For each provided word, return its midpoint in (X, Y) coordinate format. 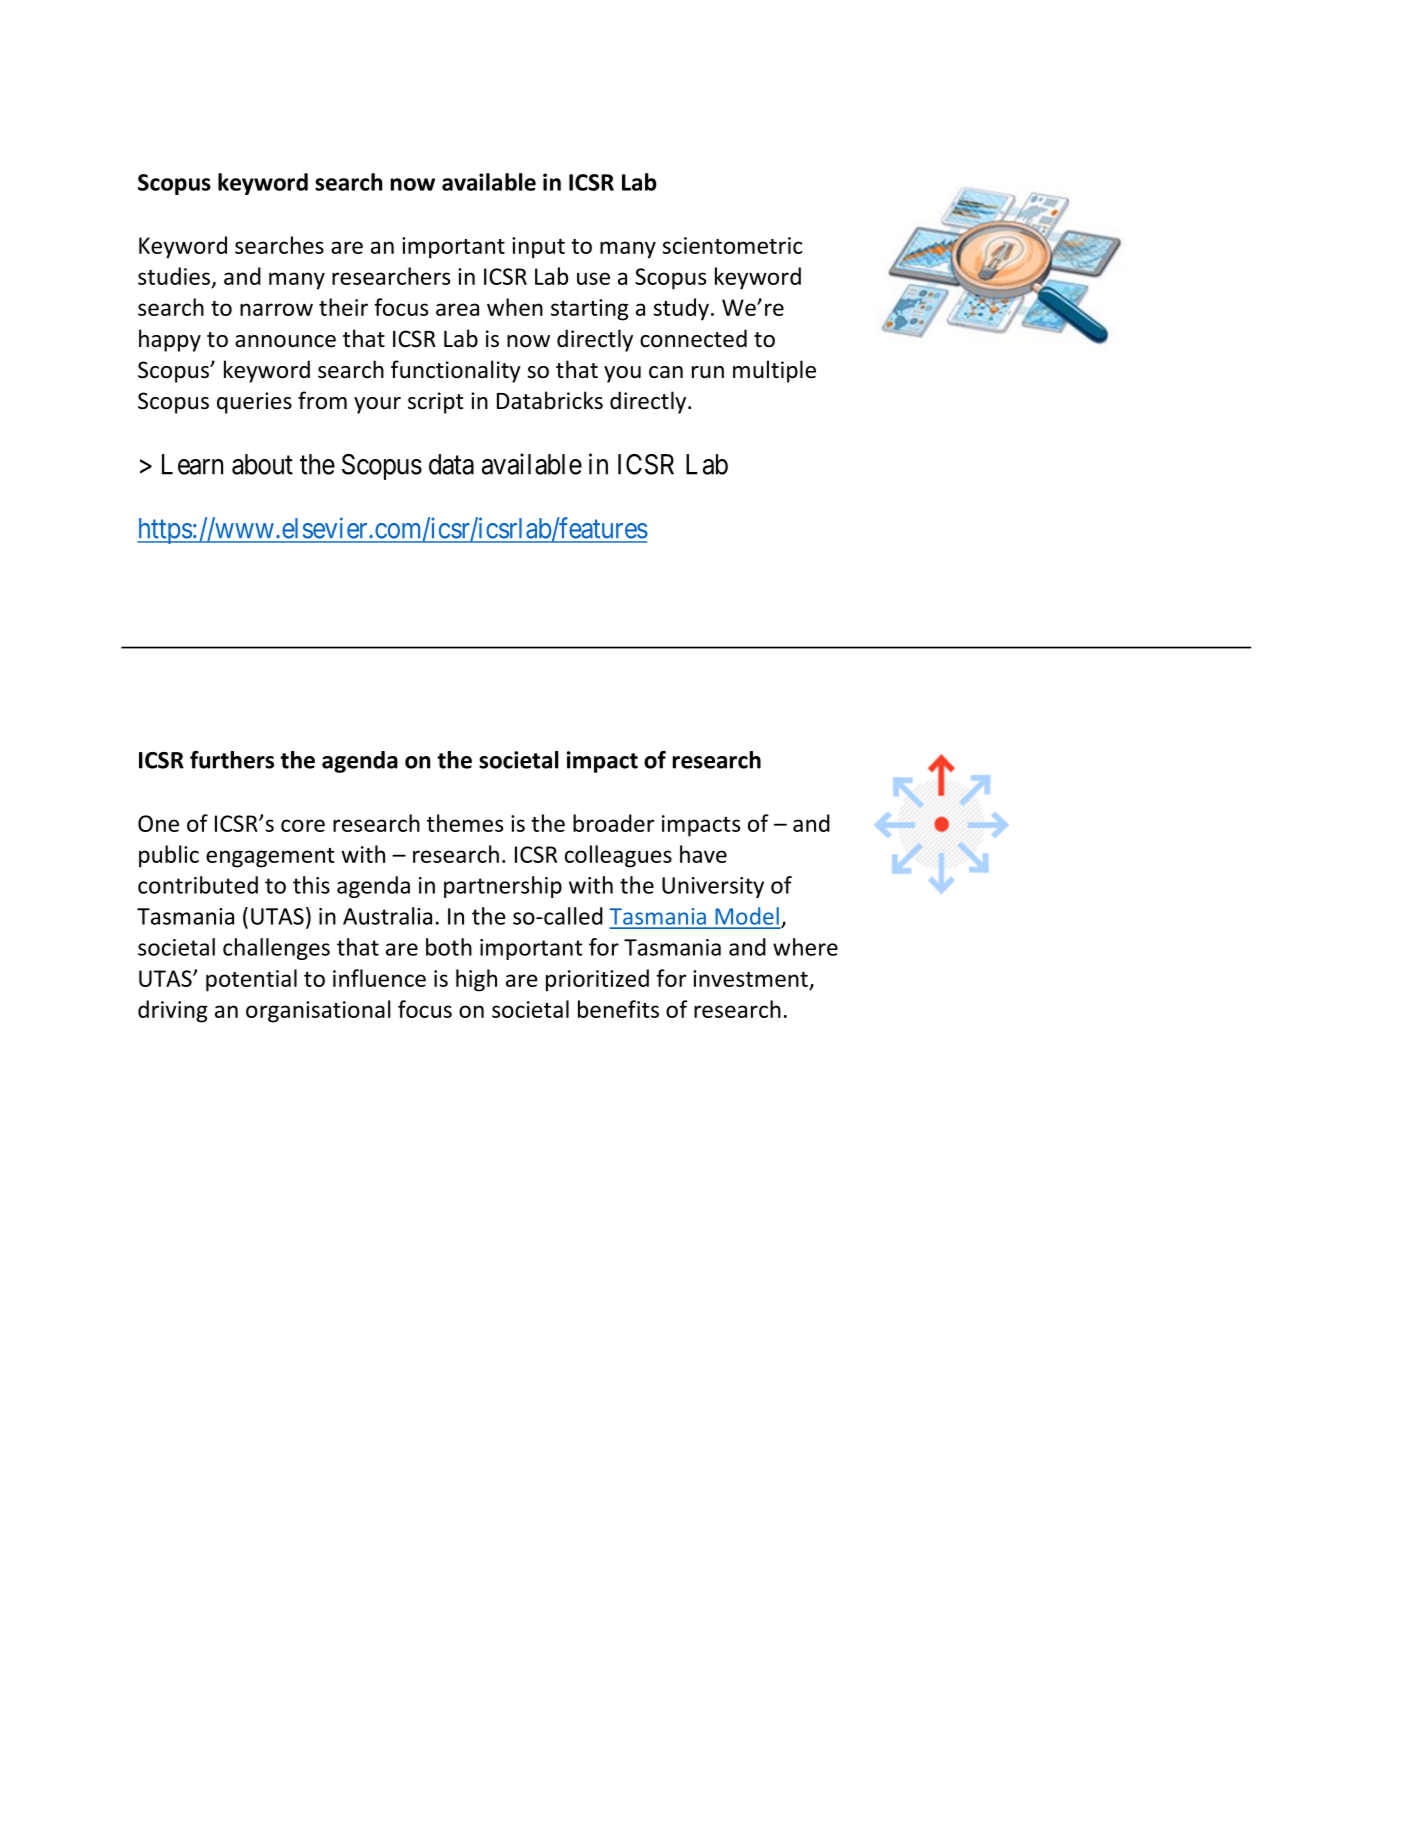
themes (465, 823)
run (708, 372)
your (377, 405)
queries (254, 403)
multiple (774, 371)
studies (174, 276)
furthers (232, 760)
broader (613, 823)
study (681, 309)
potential (251, 980)
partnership (503, 887)
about (262, 464)
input (538, 248)
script (435, 403)
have (703, 854)
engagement (270, 858)
